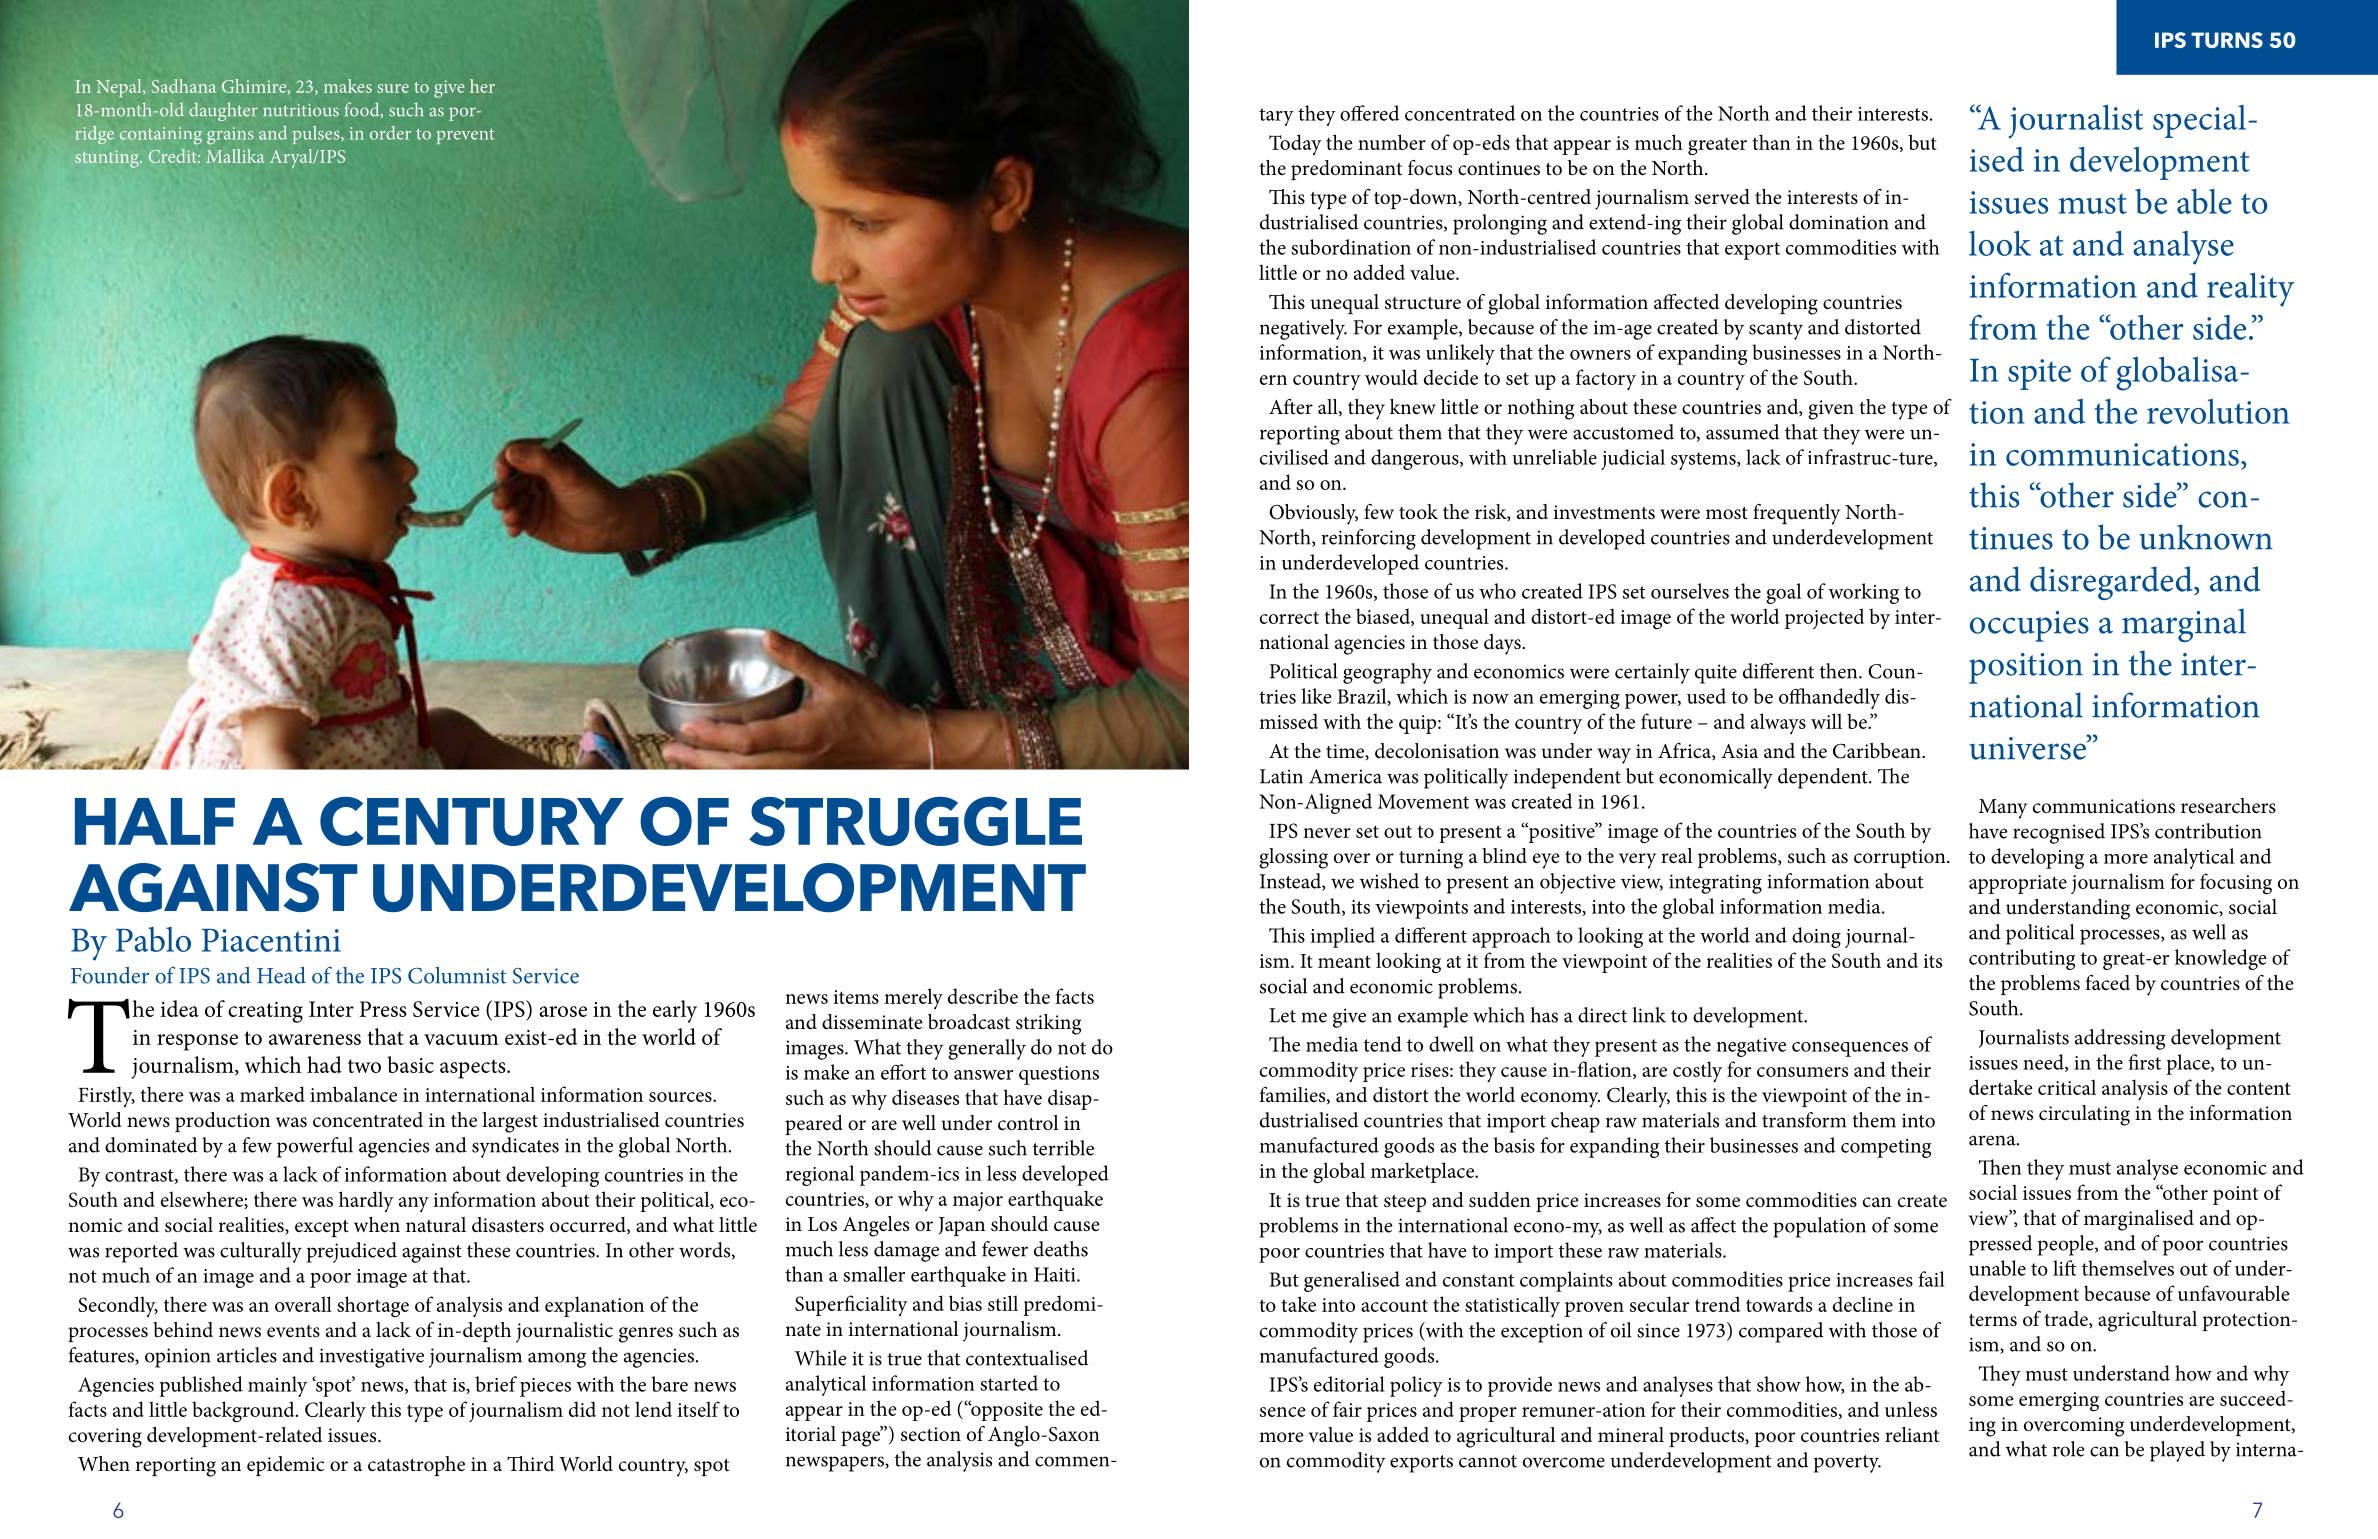  Describe the element at coordinates (1276, 117) in the document. I see `tary` at that location.
